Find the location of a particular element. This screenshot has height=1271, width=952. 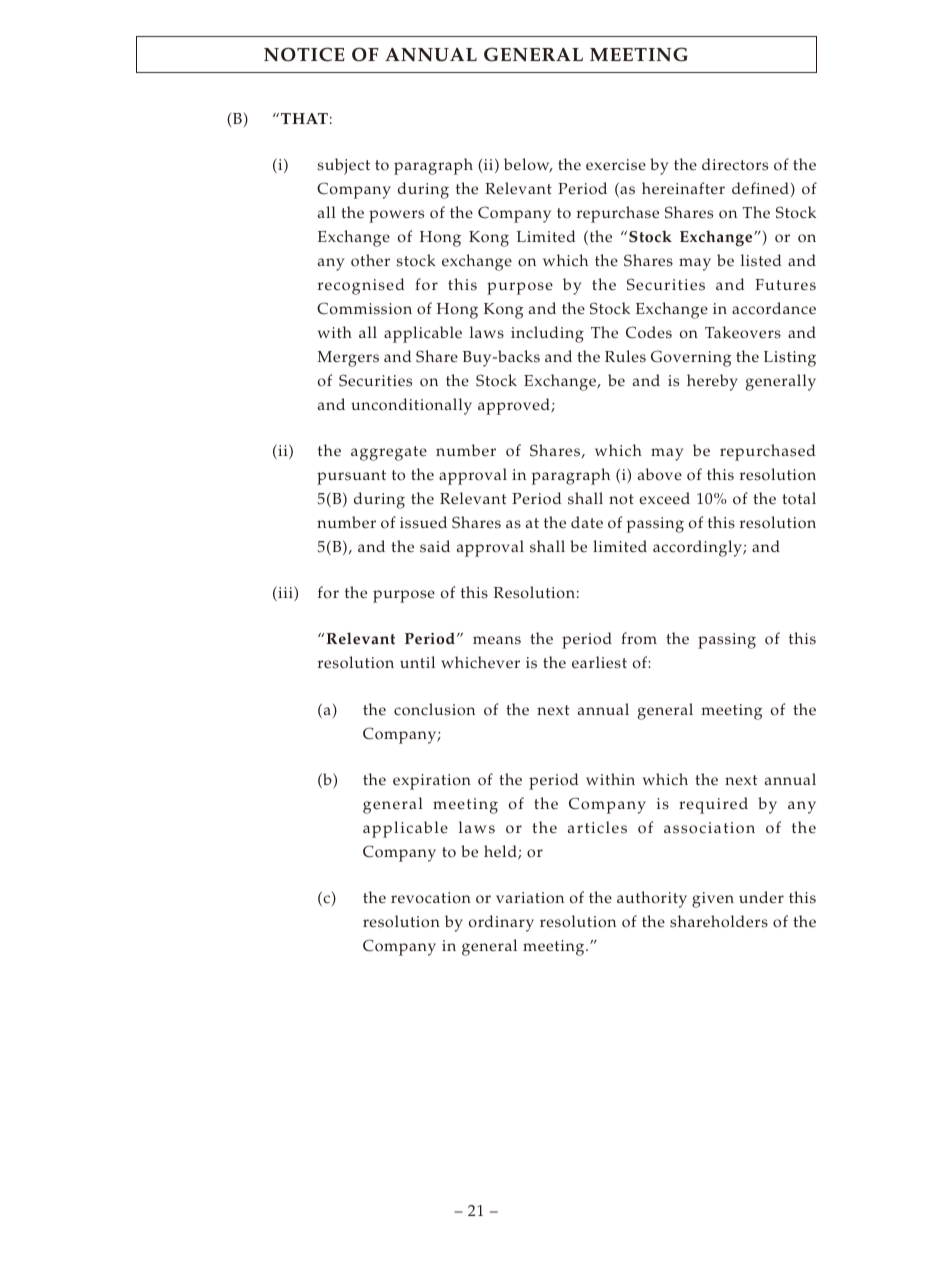

until is located at coordinates (417, 662).
